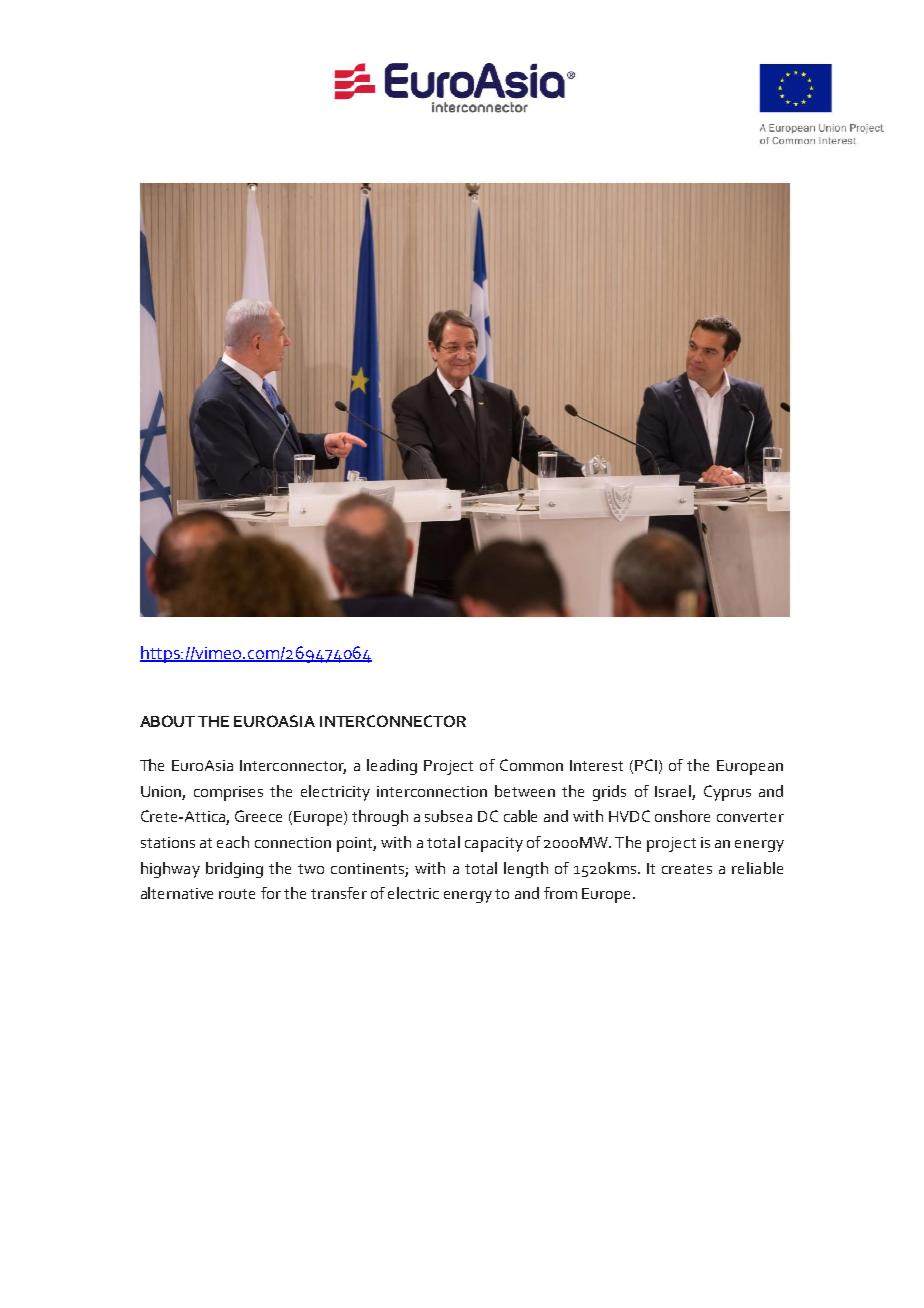 The height and width of the image is (1308, 924). What do you see at coordinates (682, 816) in the image?
I see `onshore` at bounding box center [682, 816].
